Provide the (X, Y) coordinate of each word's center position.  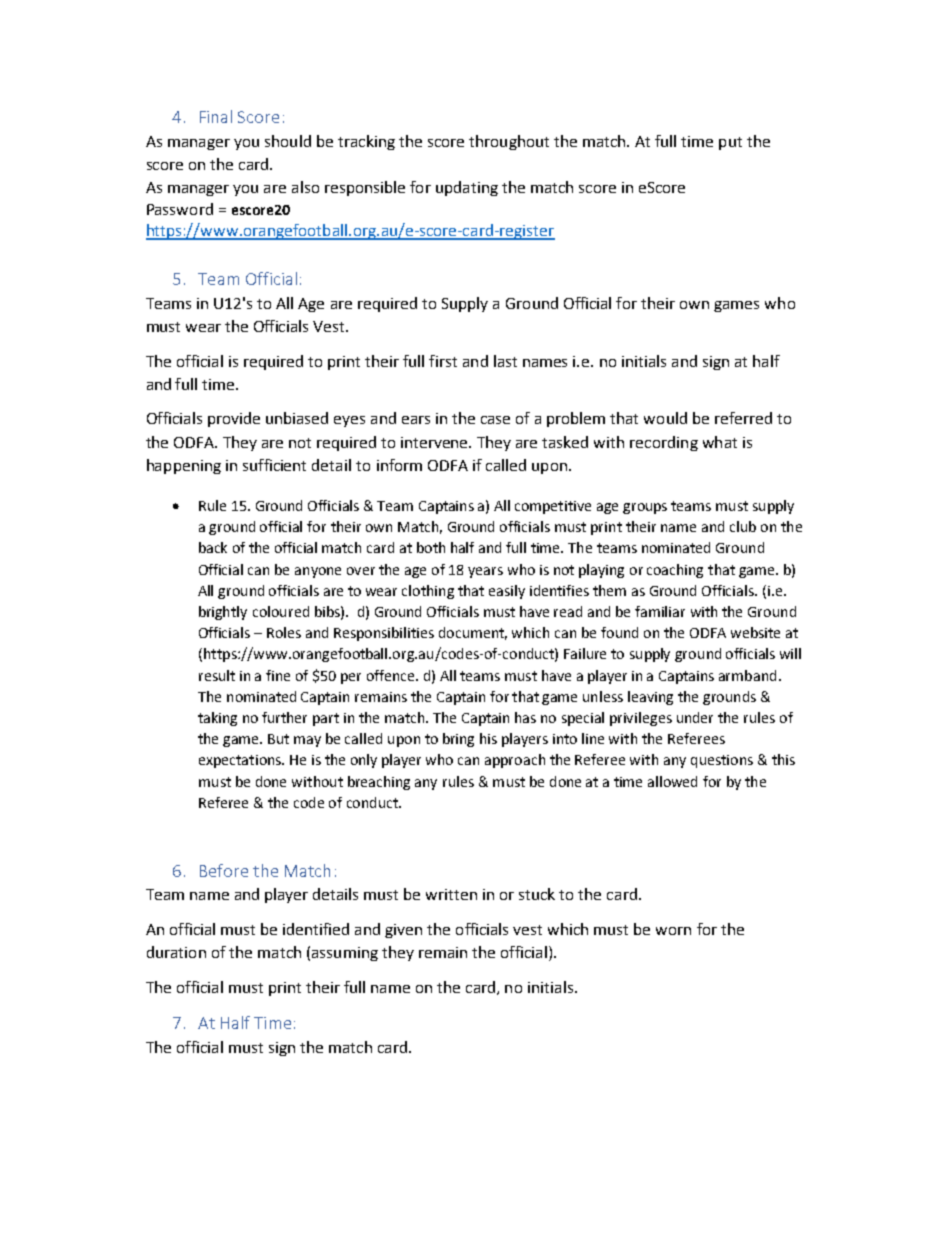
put (730, 143)
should (288, 141)
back (213, 547)
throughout (509, 142)
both (431, 547)
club (743, 526)
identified (316, 929)
